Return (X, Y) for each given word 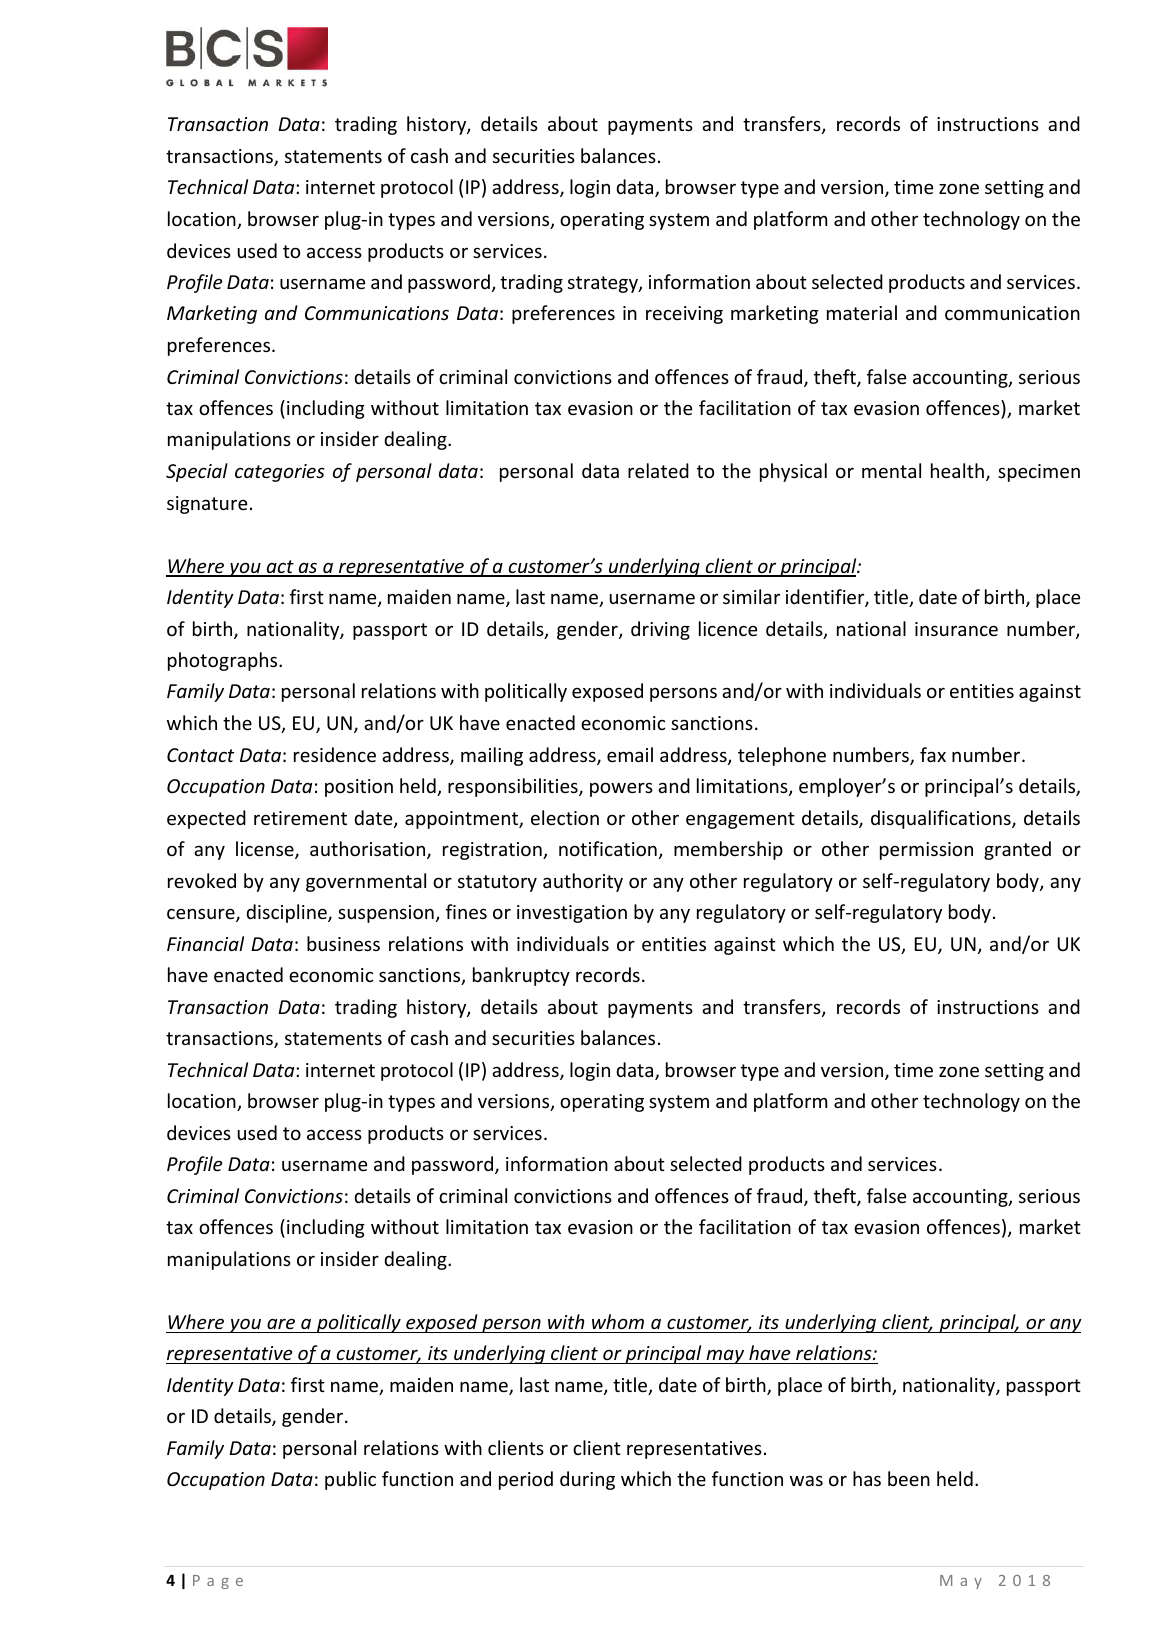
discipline (287, 913)
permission (926, 851)
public (350, 1480)
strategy (604, 284)
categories (280, 473)
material (862, 312)
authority (583, 882)
